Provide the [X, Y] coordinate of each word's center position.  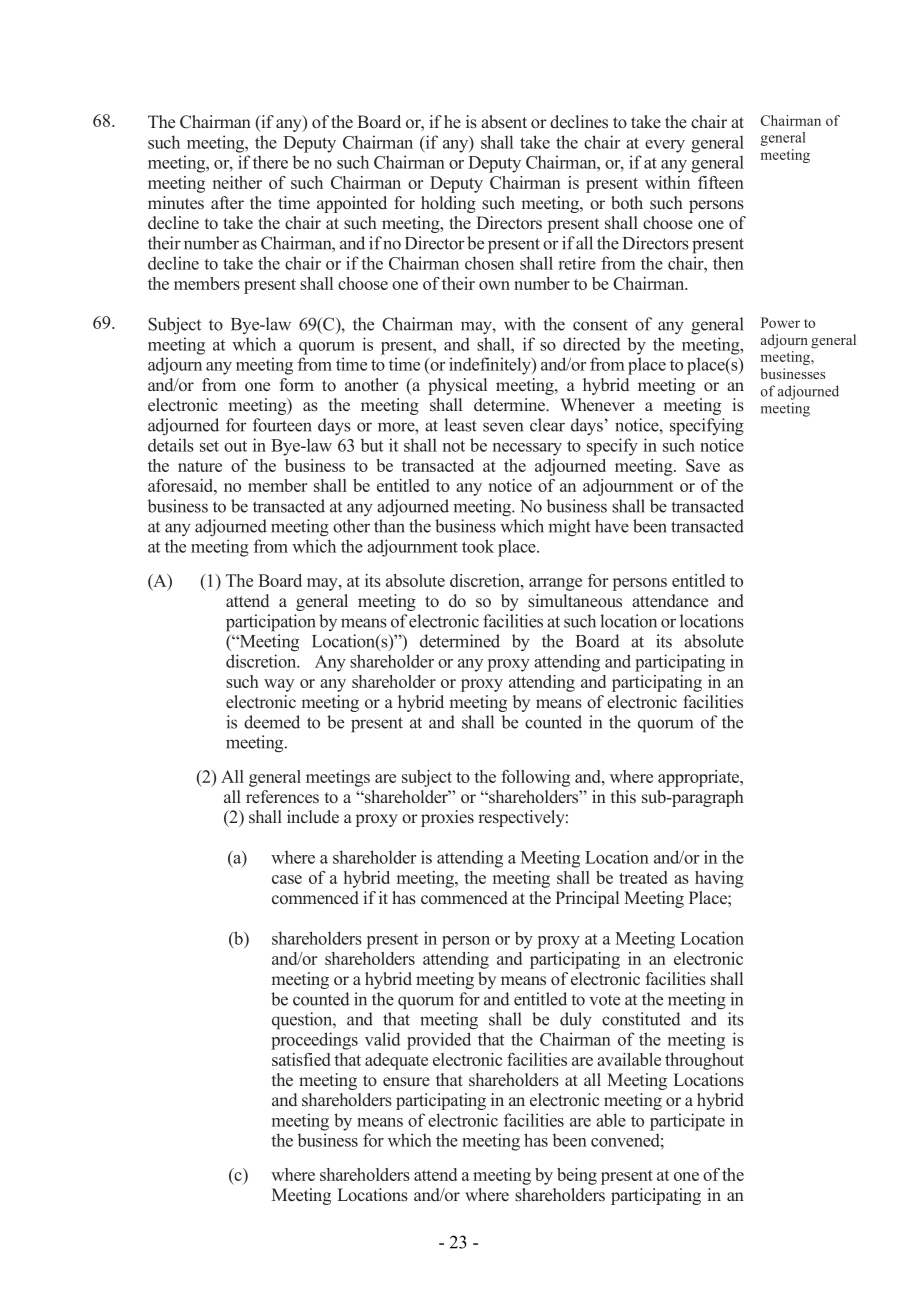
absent [504, 122]
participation [271, 623]
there [270, 162]
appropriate [699, 778]
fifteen [721, 182]
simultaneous [575, 601]
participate [687, 1122]
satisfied [301, 1059]
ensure [406, 1082]
